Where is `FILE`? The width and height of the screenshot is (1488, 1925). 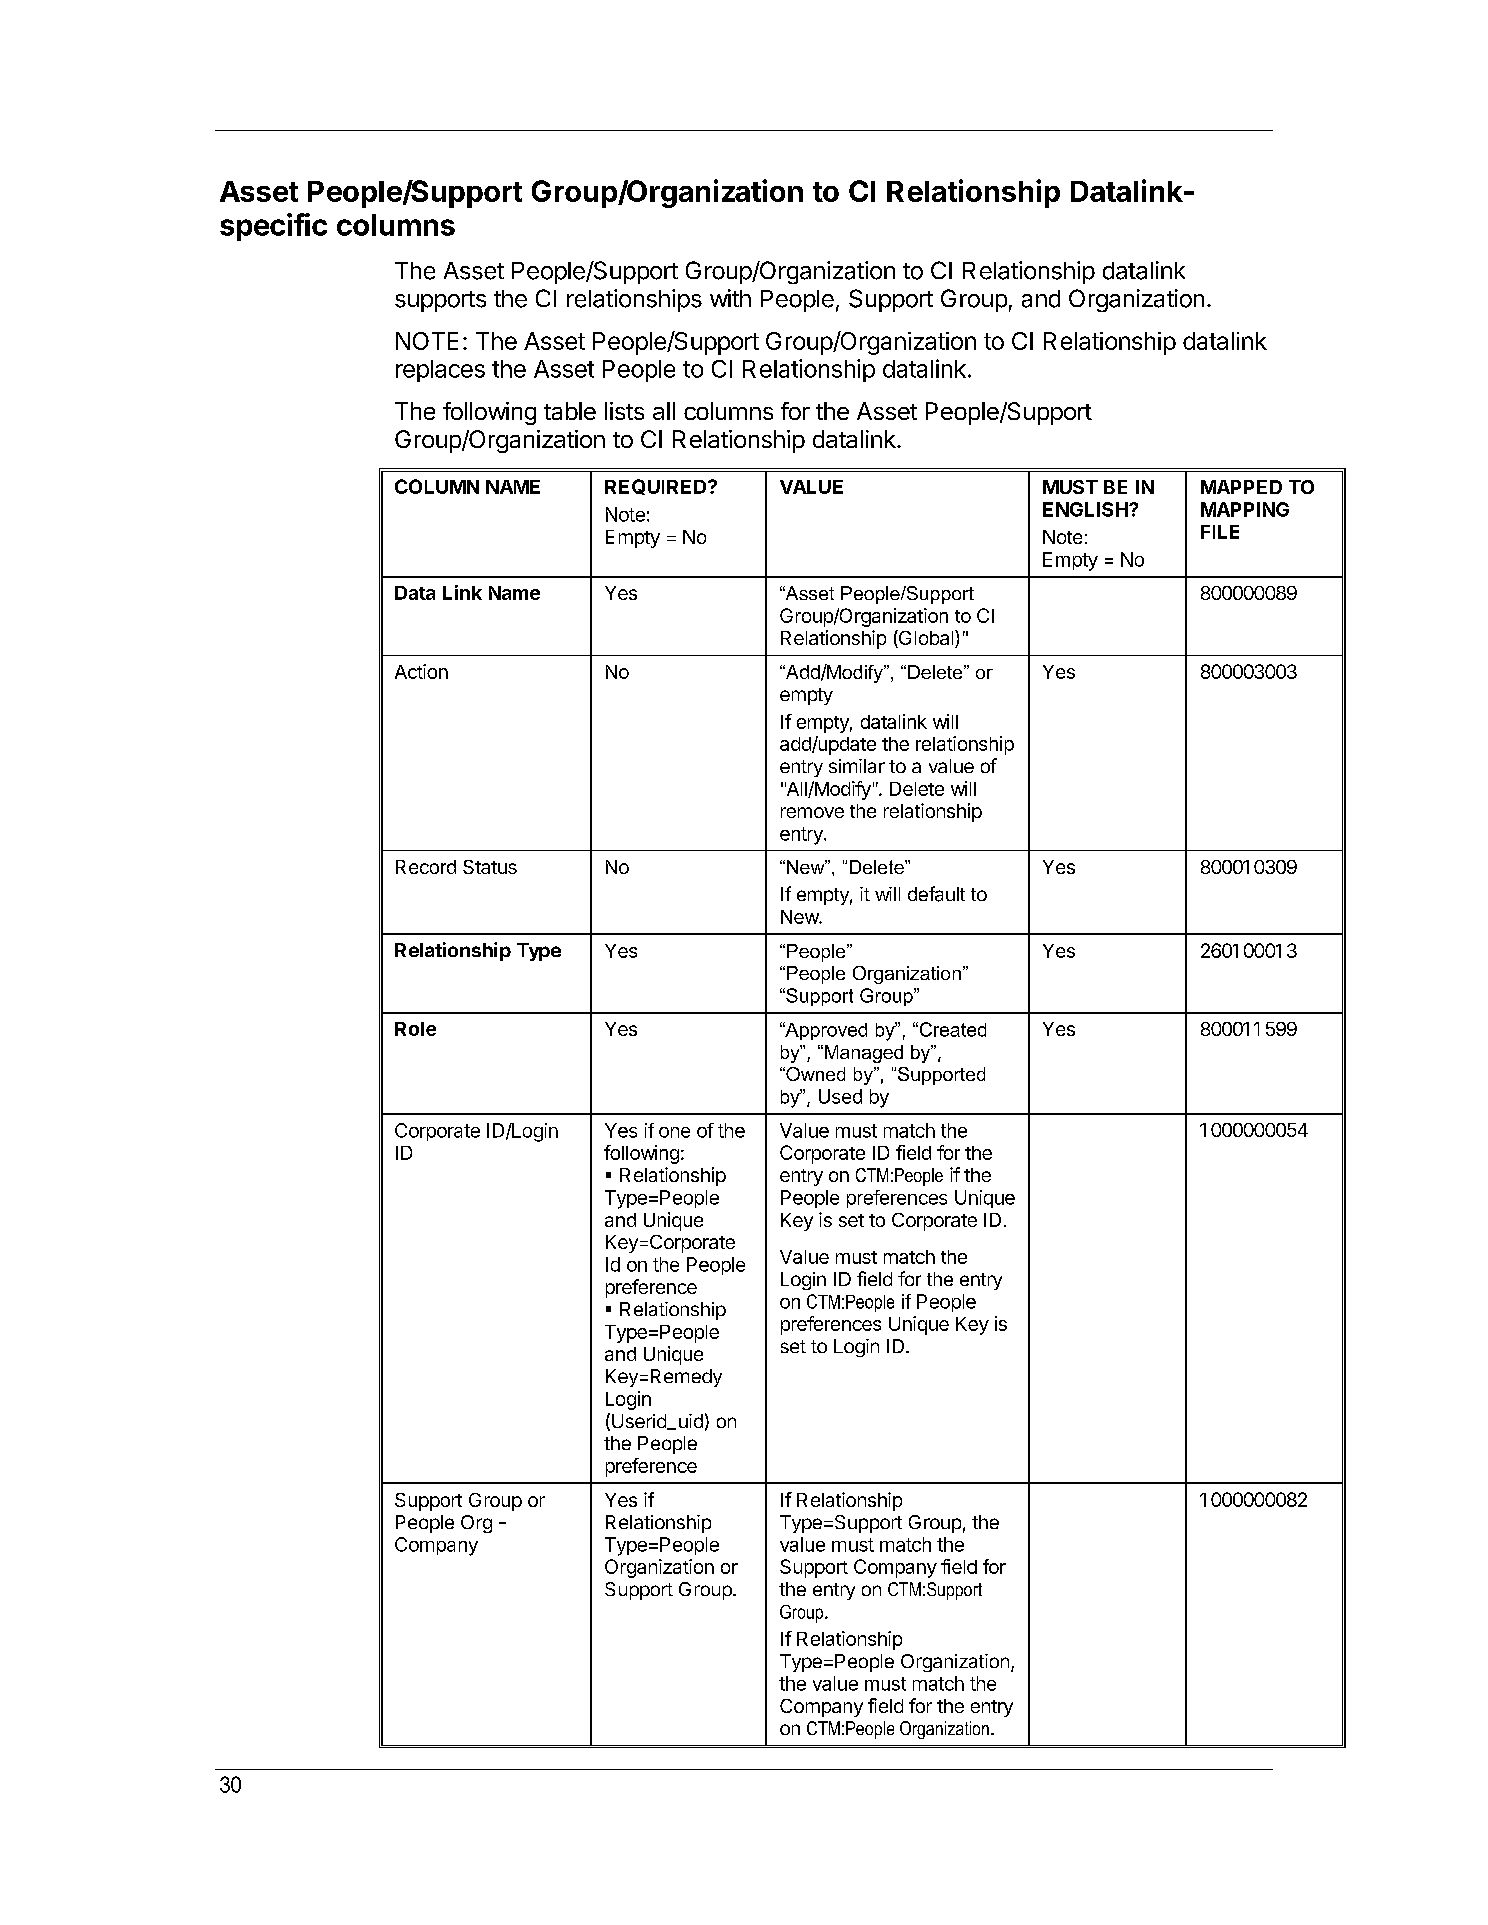
FILE is located at coordinates (1220, 532).
